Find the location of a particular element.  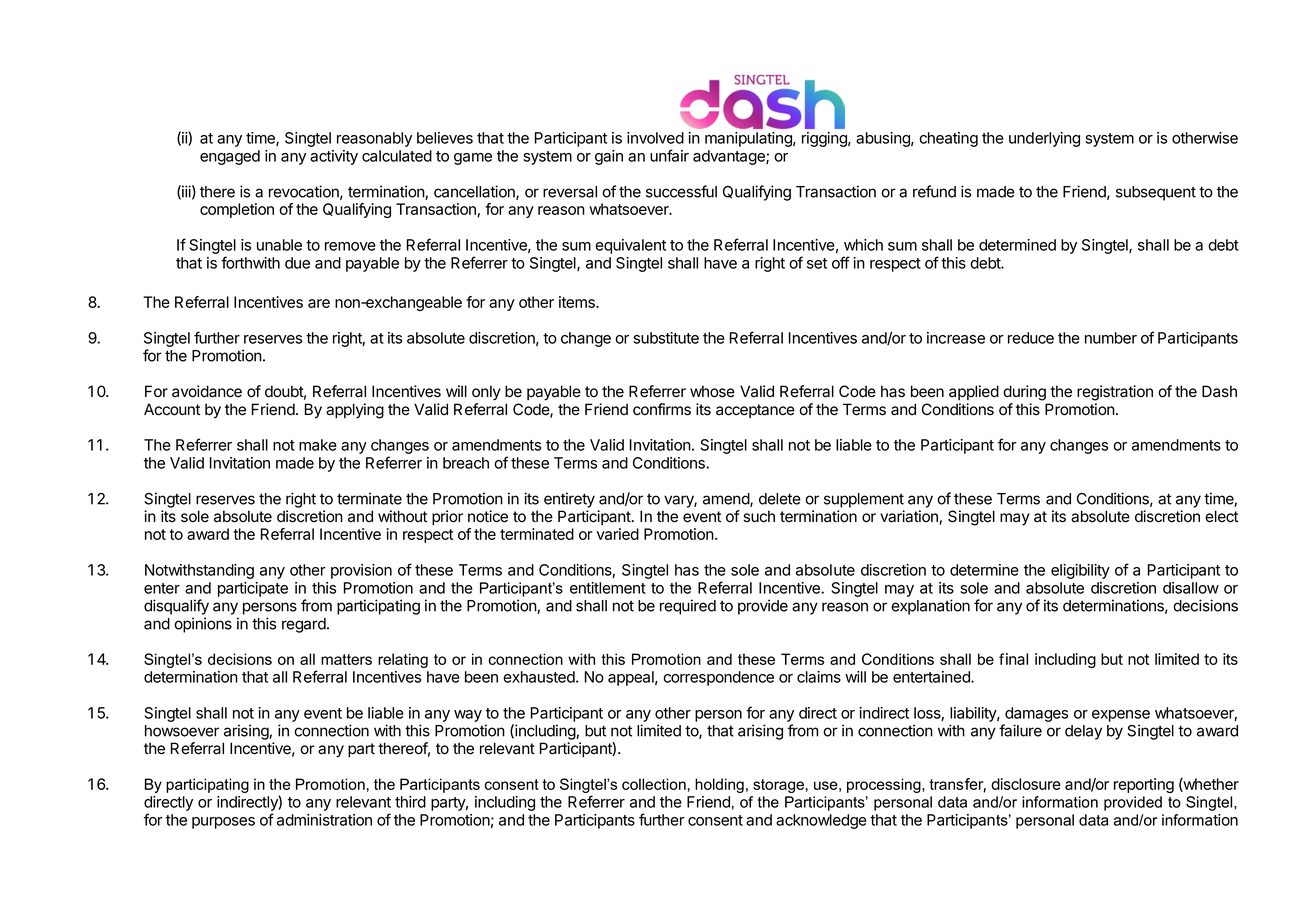

final is located at coordinates (1013, 659).
